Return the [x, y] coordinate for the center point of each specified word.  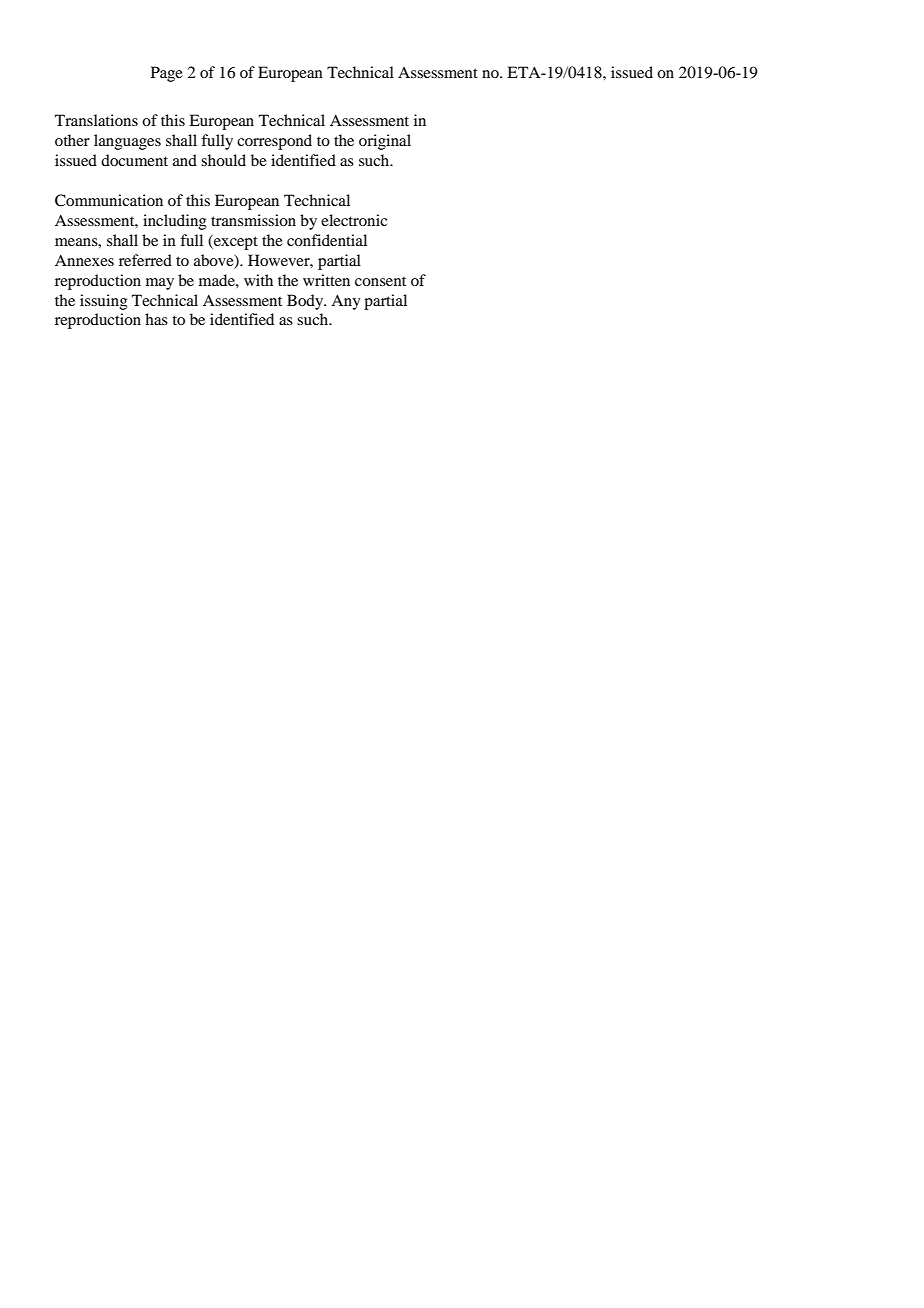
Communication [109, 200]
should [223, 160]
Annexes [84, 260]
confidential [327, 240]
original [385, 142]
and [185, 160]
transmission [253, 220]
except [235, 242]
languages [127, 142]
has [156, 319]
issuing [104, 302]
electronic [354, 220]
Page [167, 74]
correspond [274, 142]
